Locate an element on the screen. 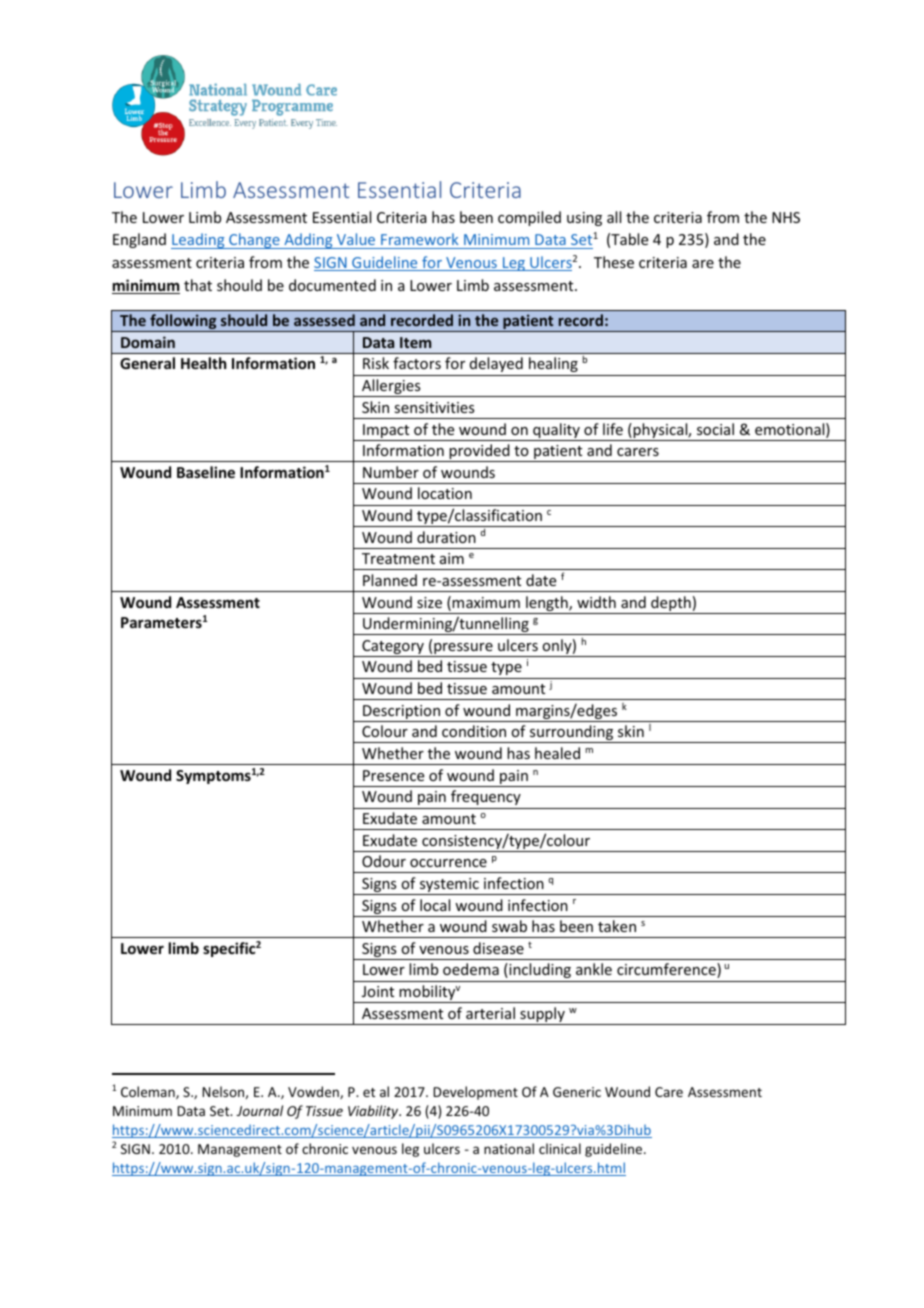  frequency is located at coordinates (486, 797).
